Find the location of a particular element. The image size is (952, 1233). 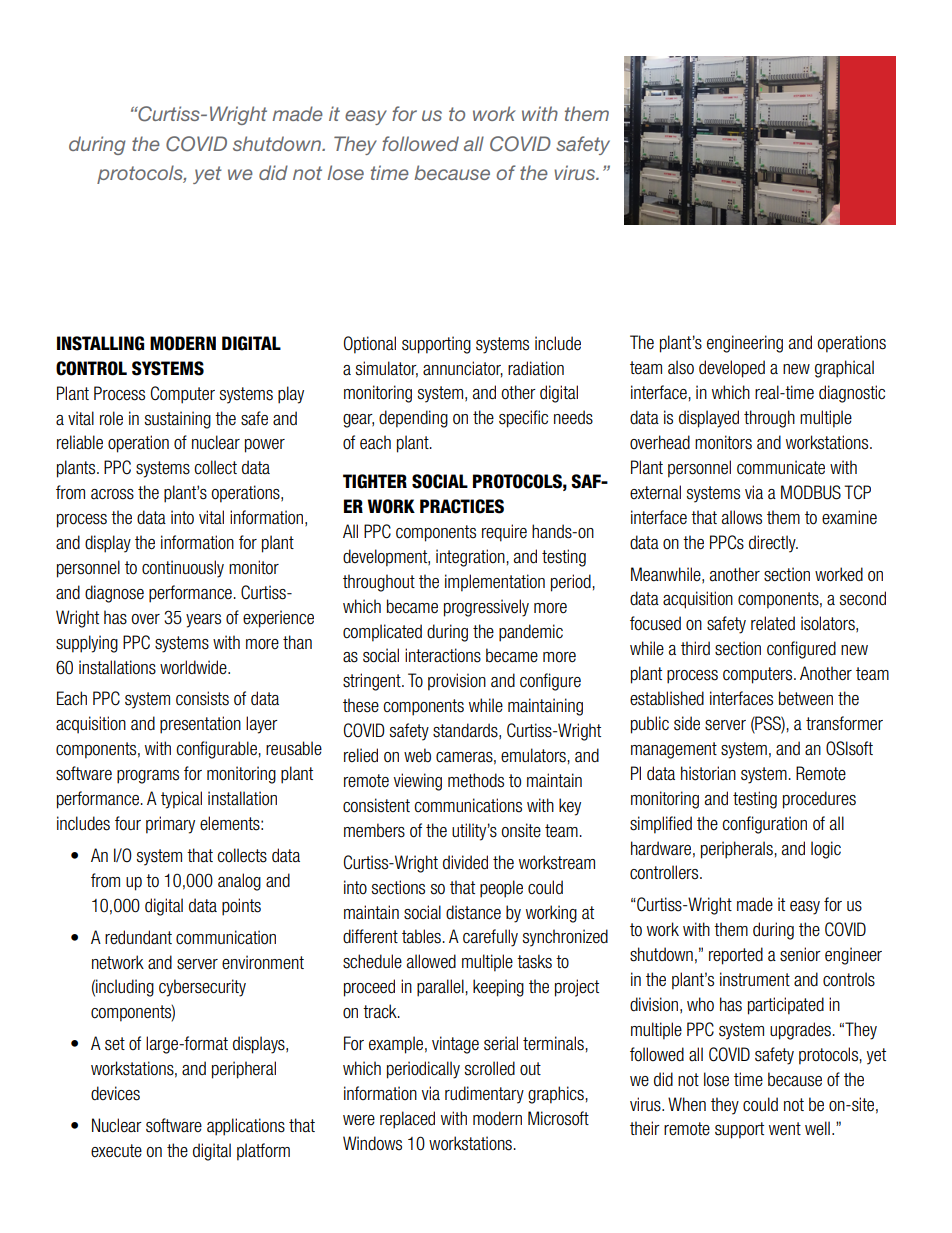

primary is located at coordinates (170, 825).
